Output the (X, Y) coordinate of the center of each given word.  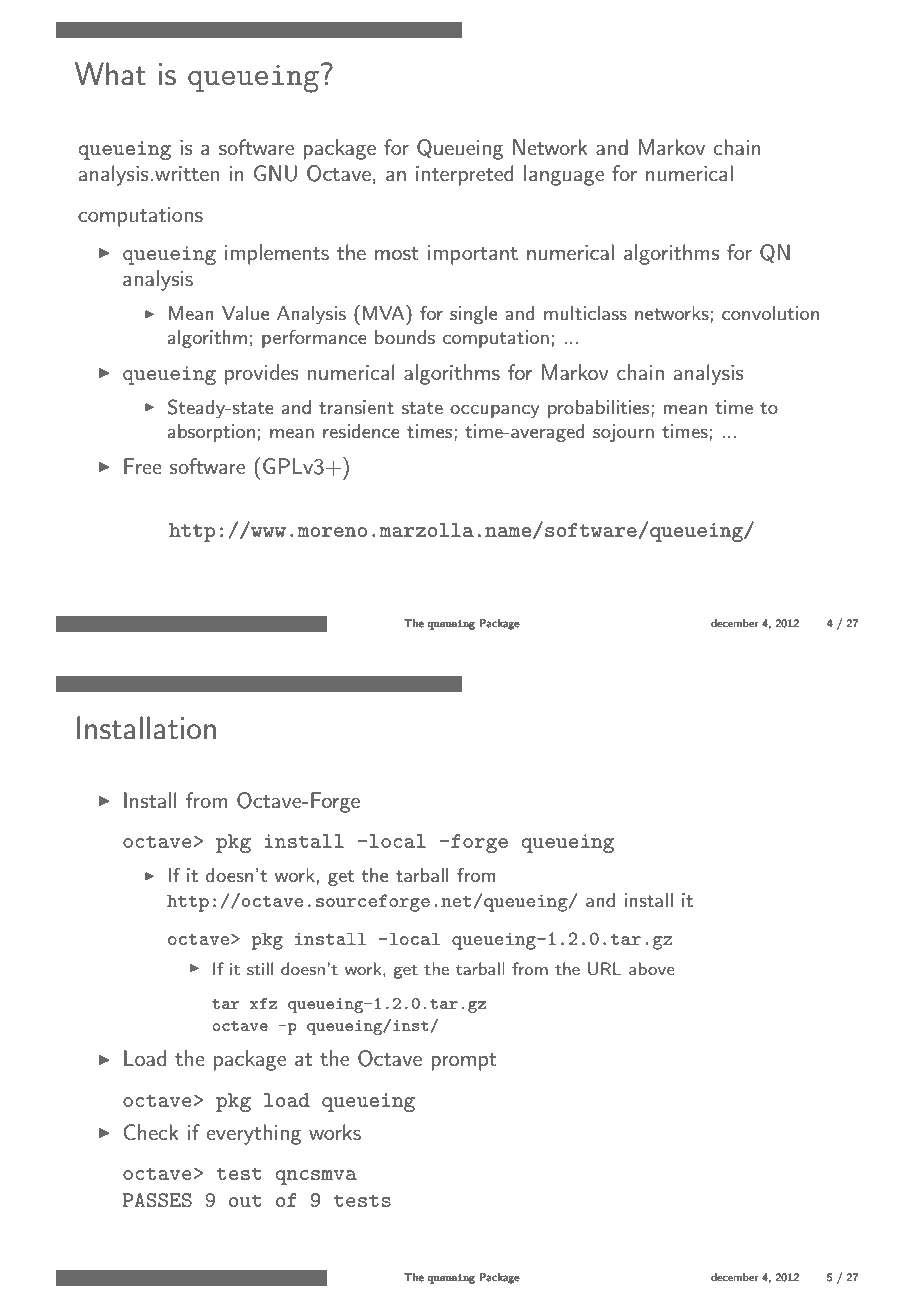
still (260, 968)
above (651, 968)
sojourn (623, 433)
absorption (211, 433)
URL (605, 969)
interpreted (464, 175)
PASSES (157, 1200)
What (110, 74)
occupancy (495, 411)
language (564, 175)
